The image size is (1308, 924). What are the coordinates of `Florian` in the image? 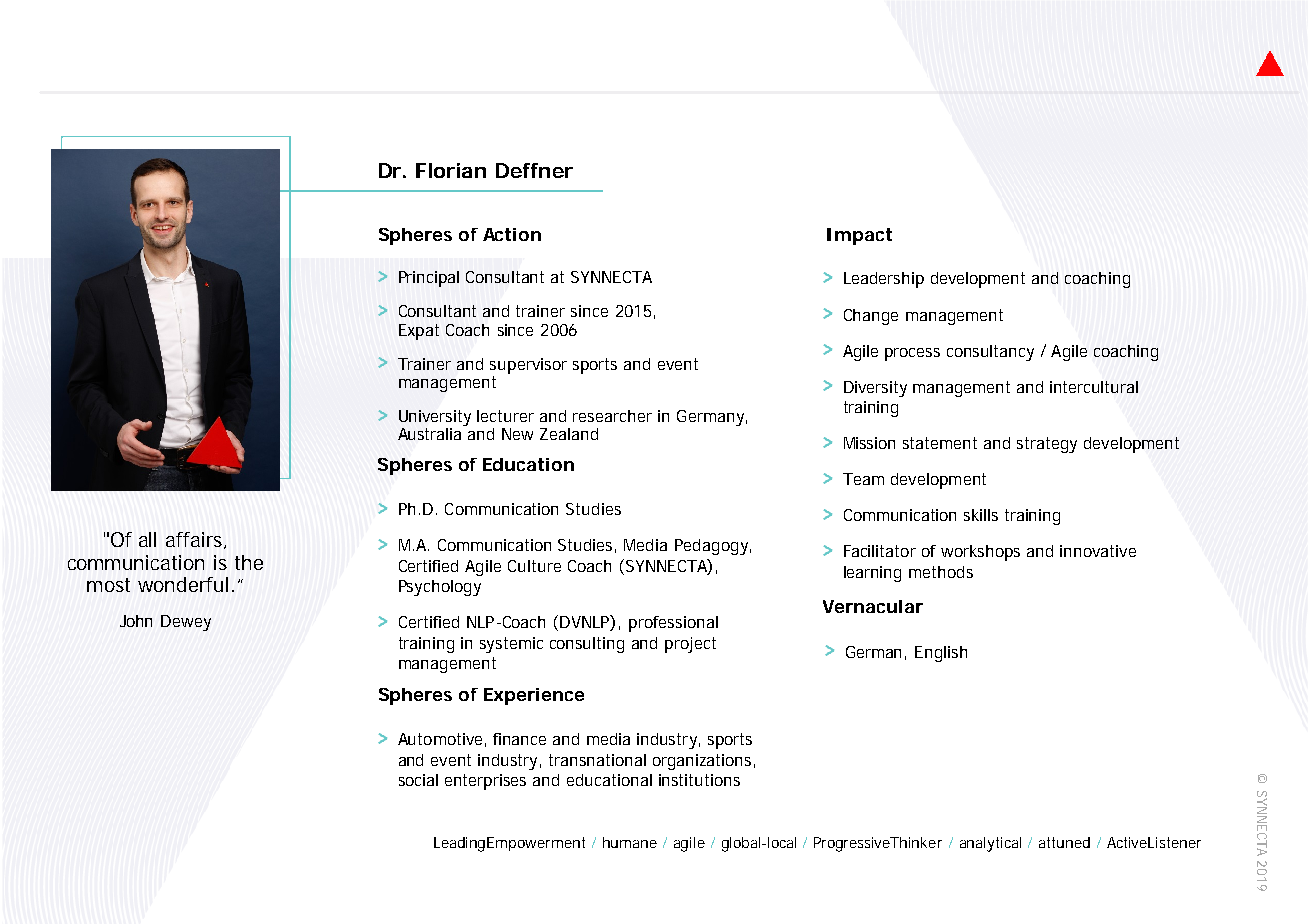 It's located at (451, 170).
